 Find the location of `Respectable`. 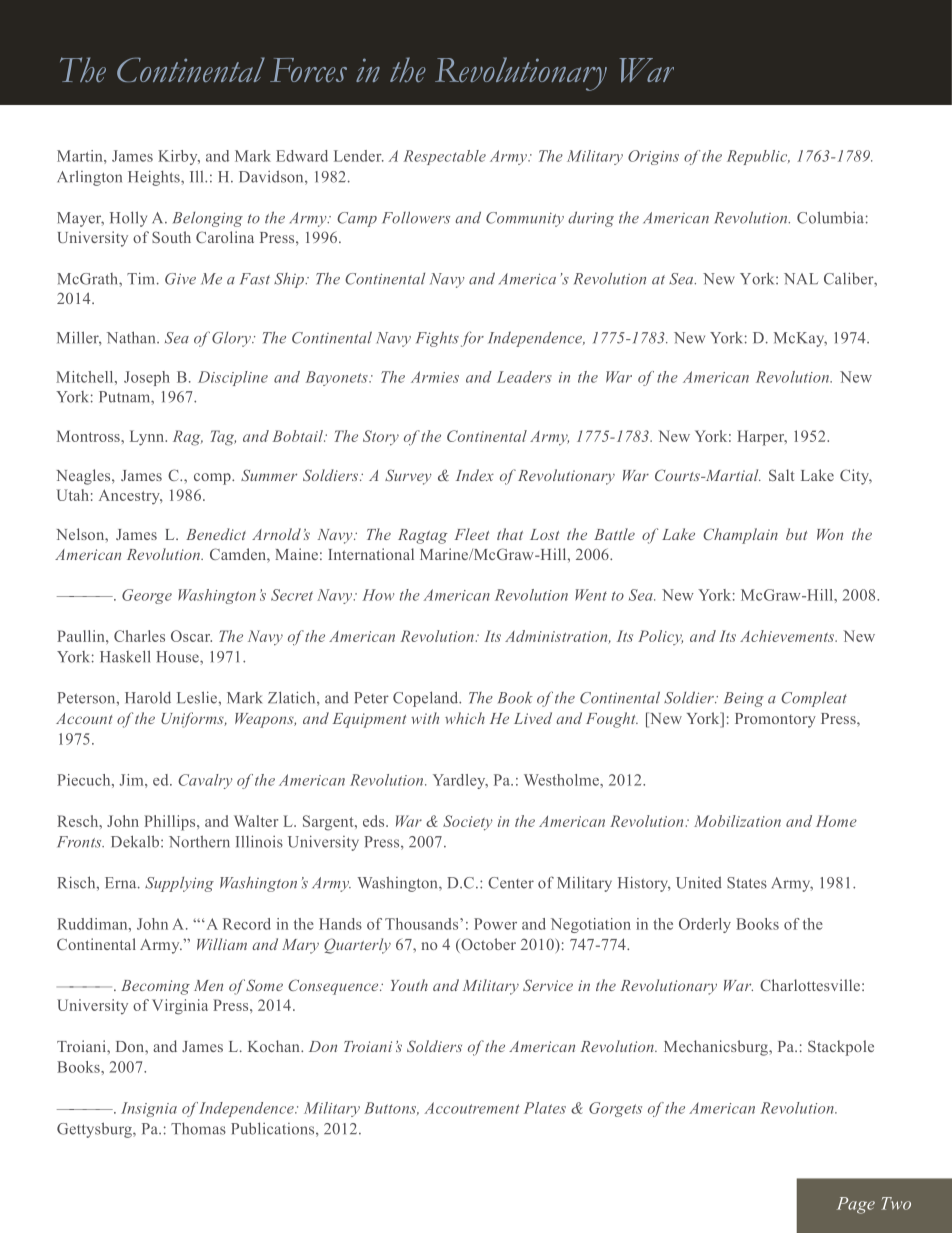

Respectable is located at coordinates (444, 157).
